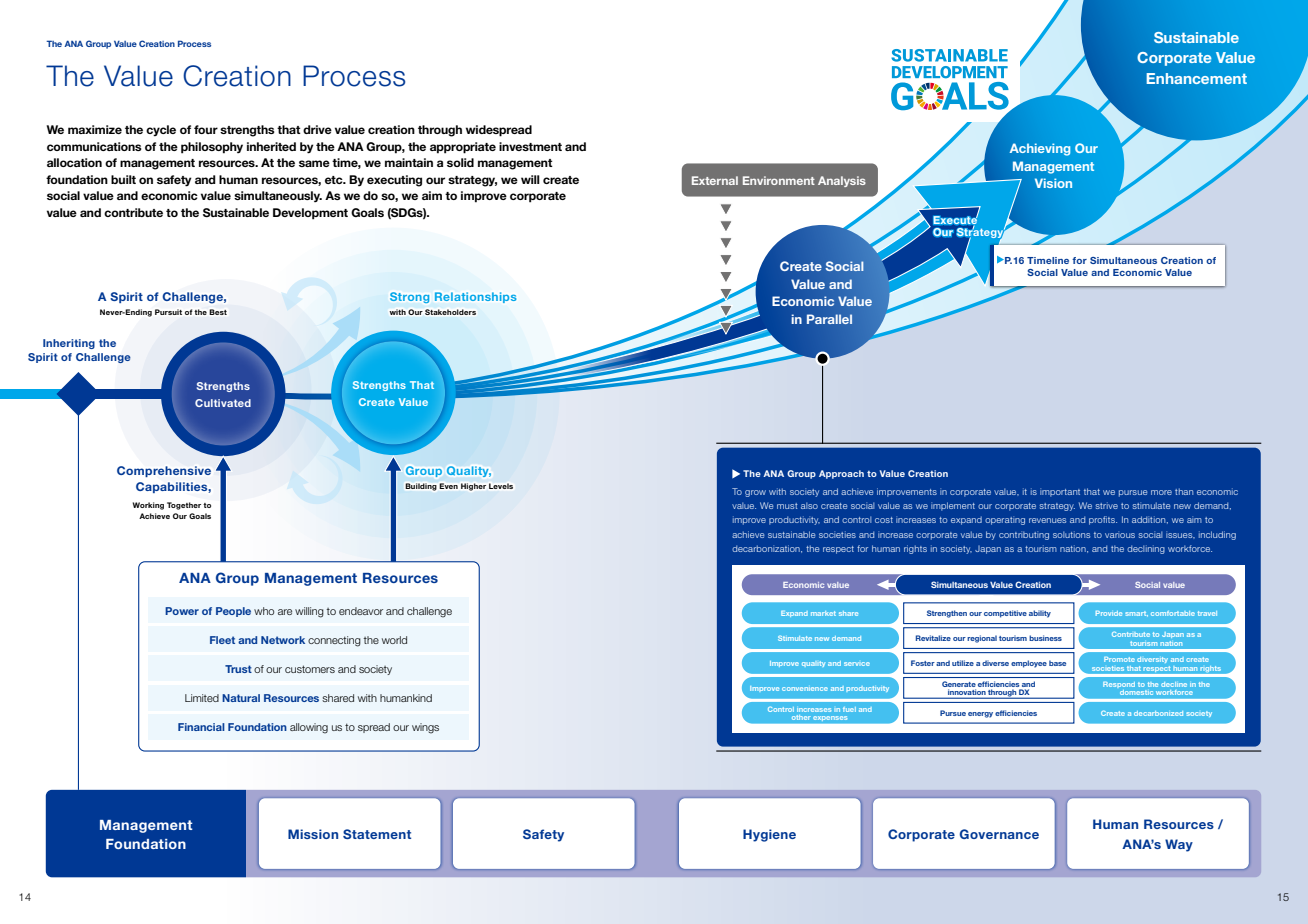 The height and width of the screenshot is (924, 1308). What do you see at coordinates (755, 493) in the screenshot?
I see `grow` at bounding box center [755, 493].
